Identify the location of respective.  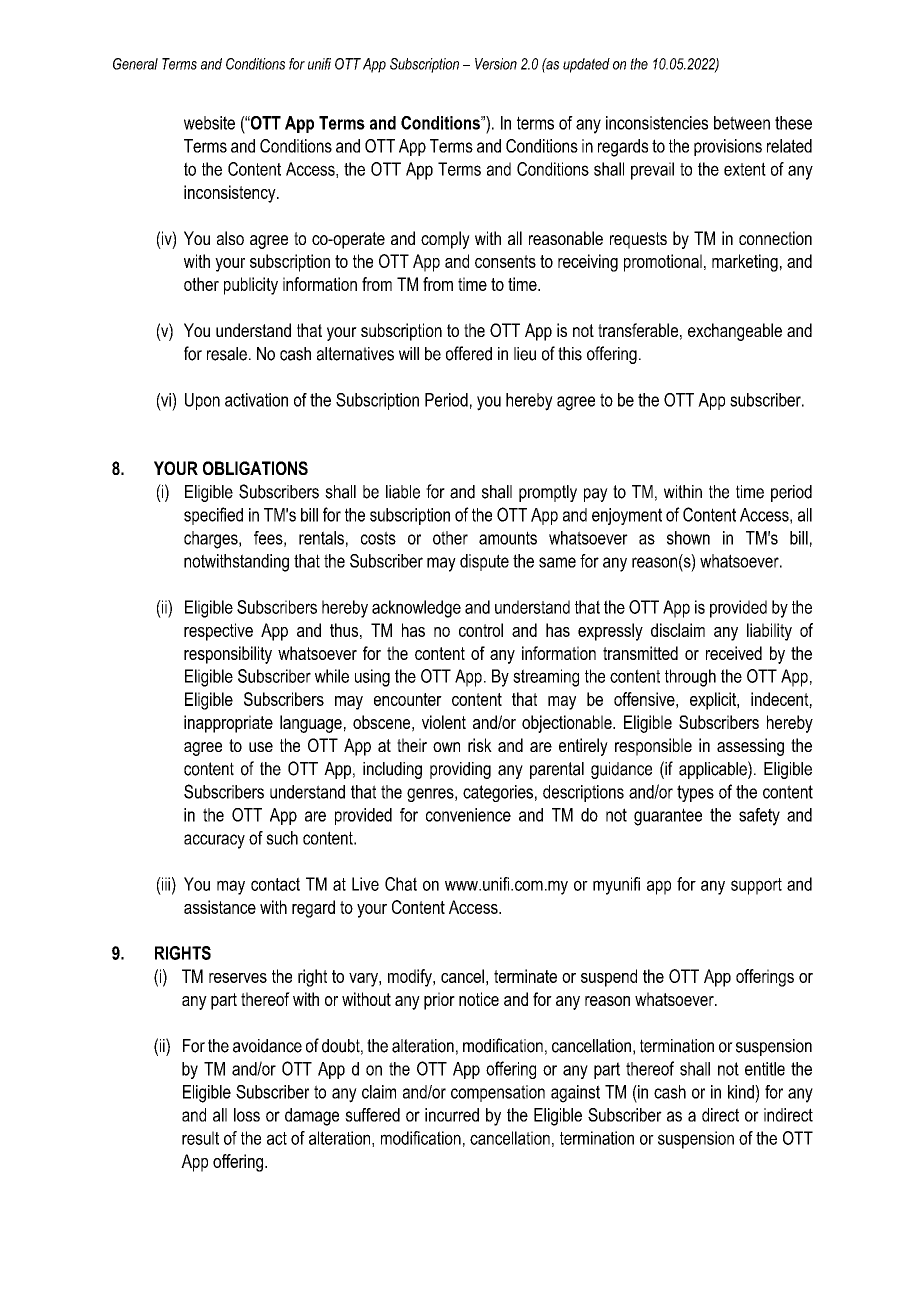
(218, 632).
